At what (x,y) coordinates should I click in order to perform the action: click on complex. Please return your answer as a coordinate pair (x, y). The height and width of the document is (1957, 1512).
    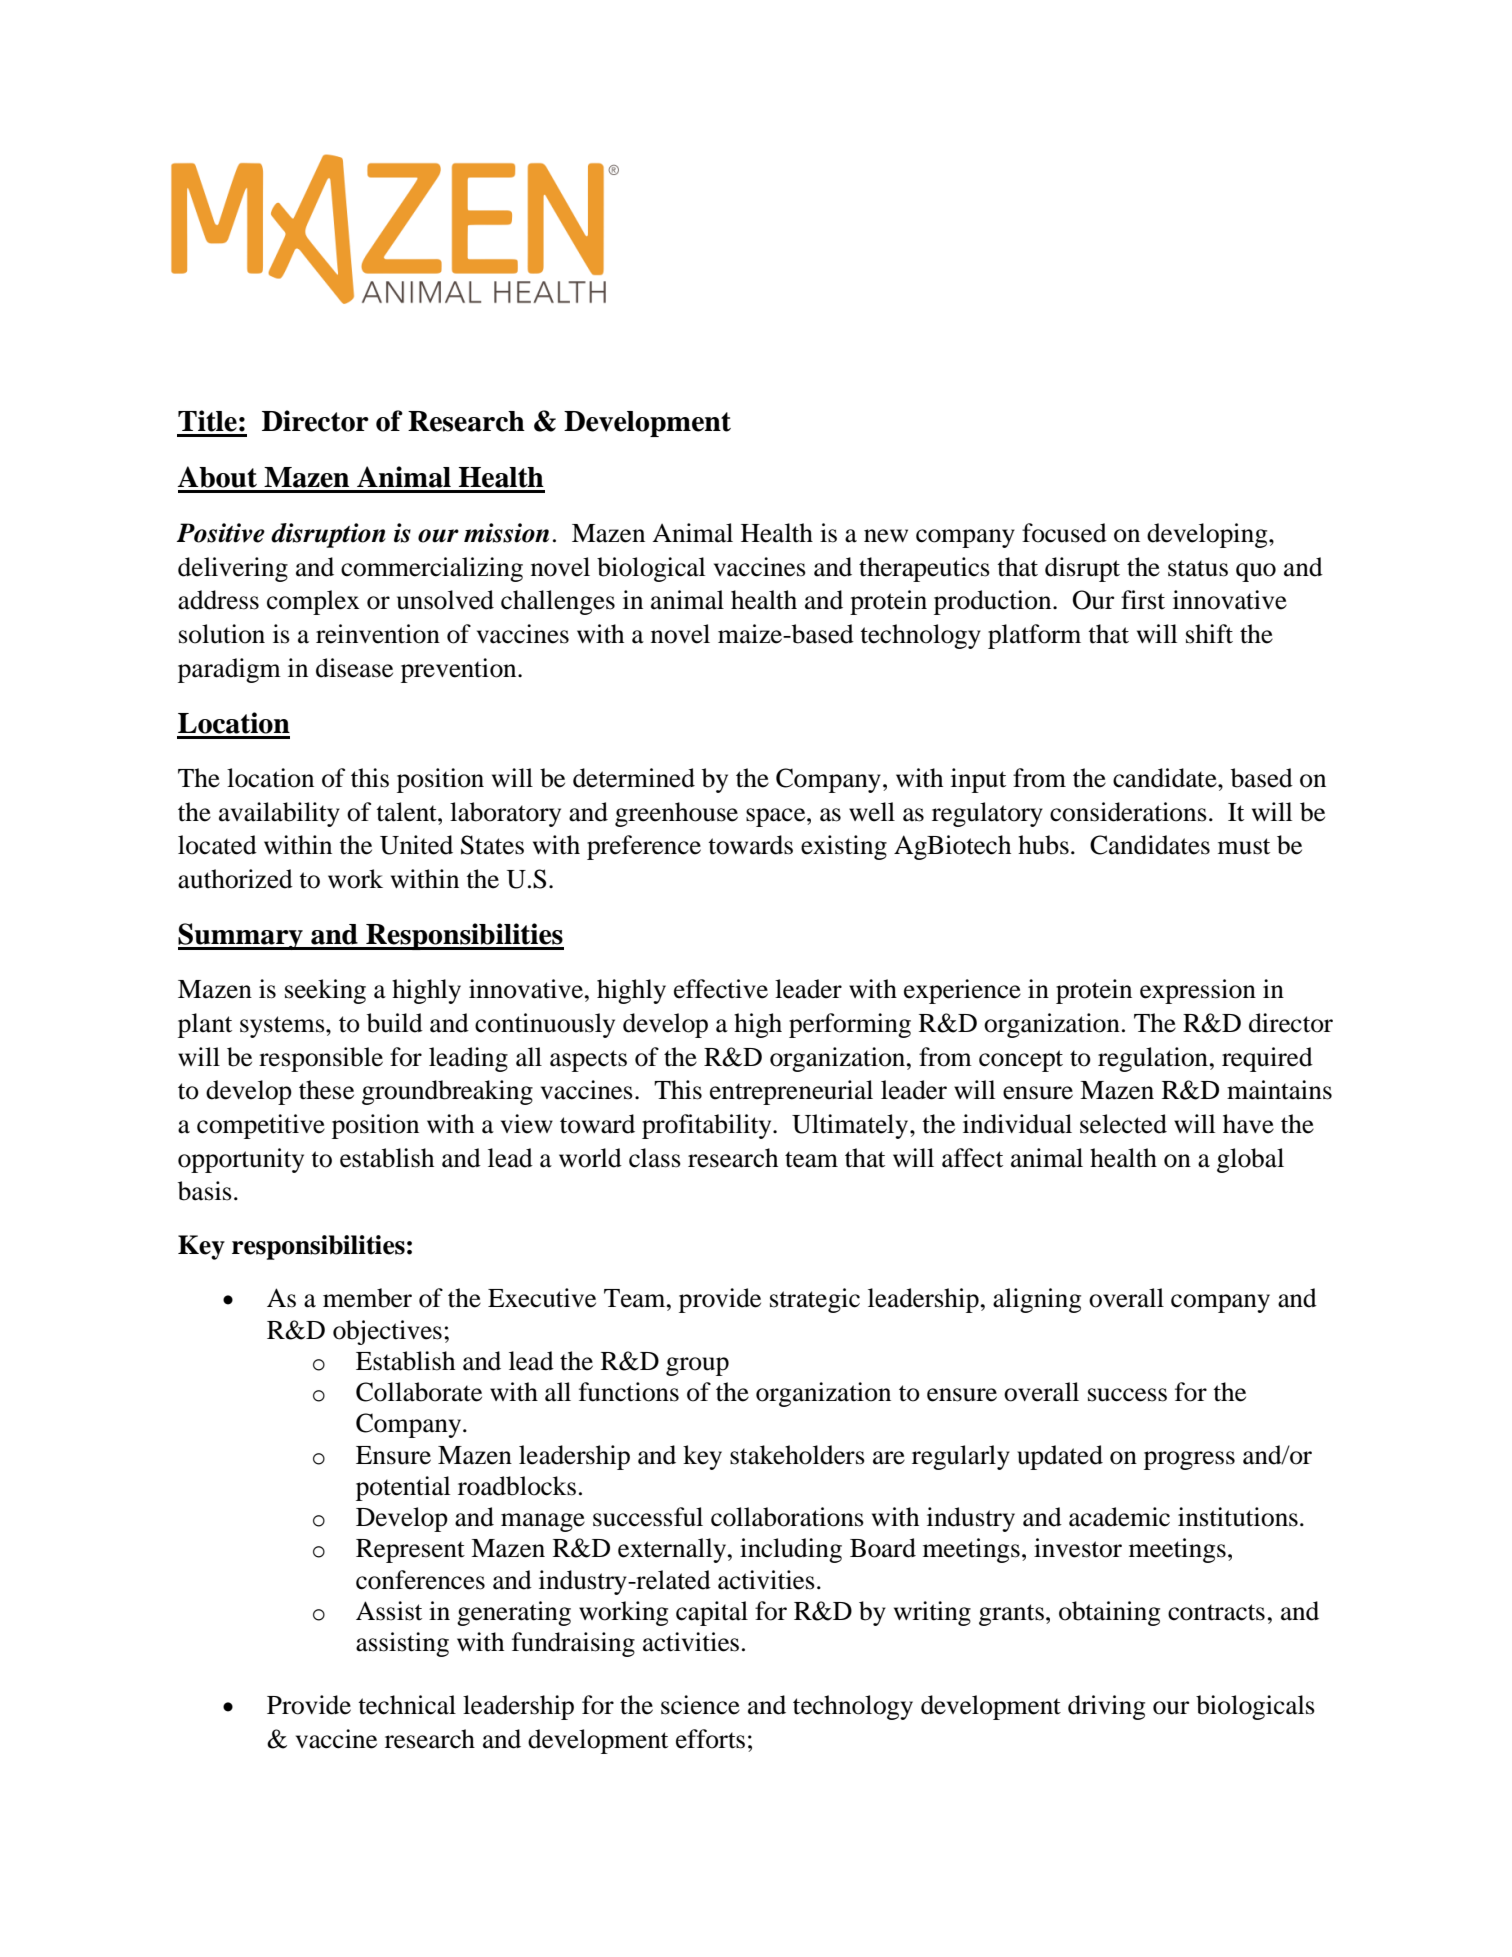
    Looking at the image, I should click on (313, 602).
